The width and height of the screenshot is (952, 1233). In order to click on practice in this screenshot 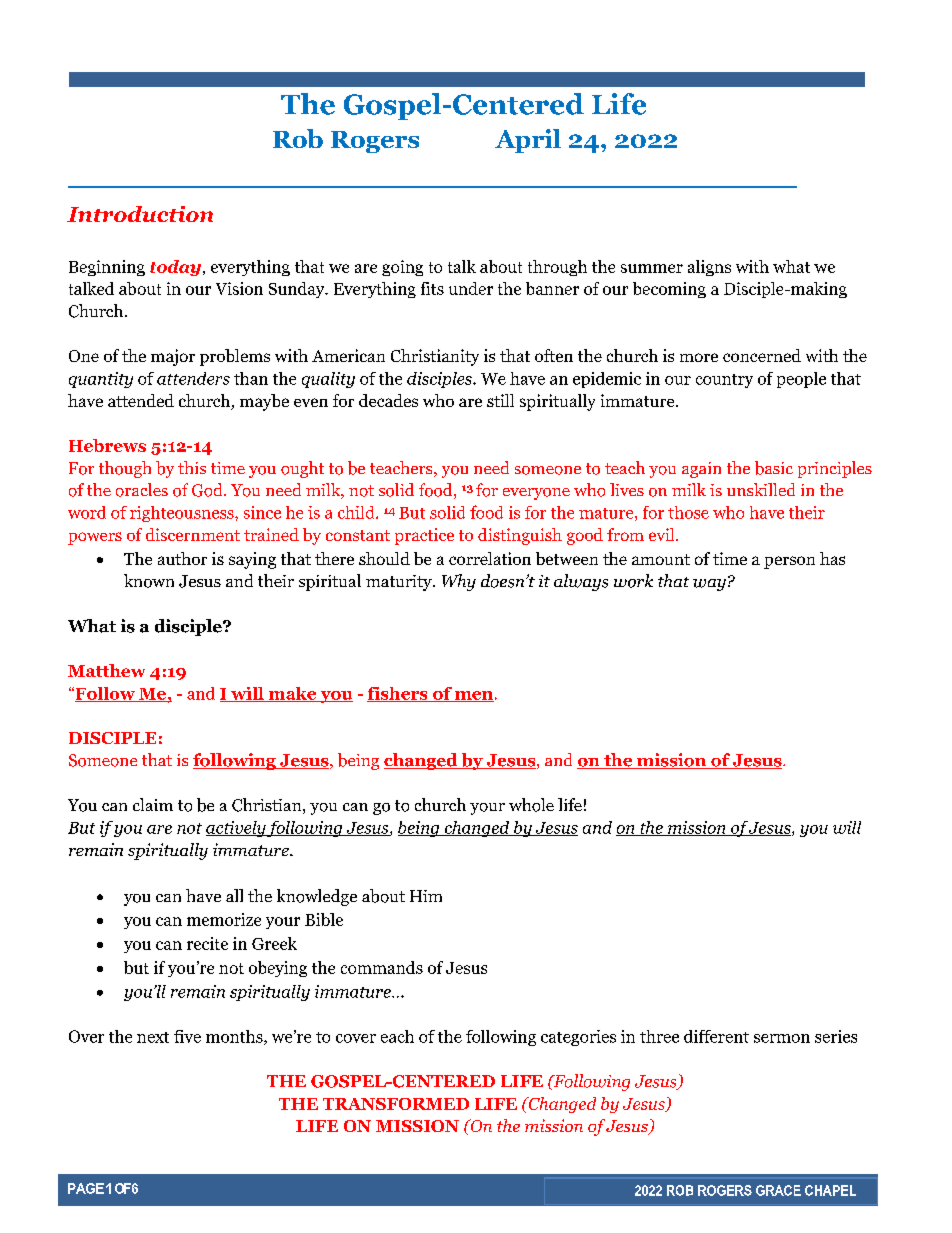, I will do `click(424, 536)`.
